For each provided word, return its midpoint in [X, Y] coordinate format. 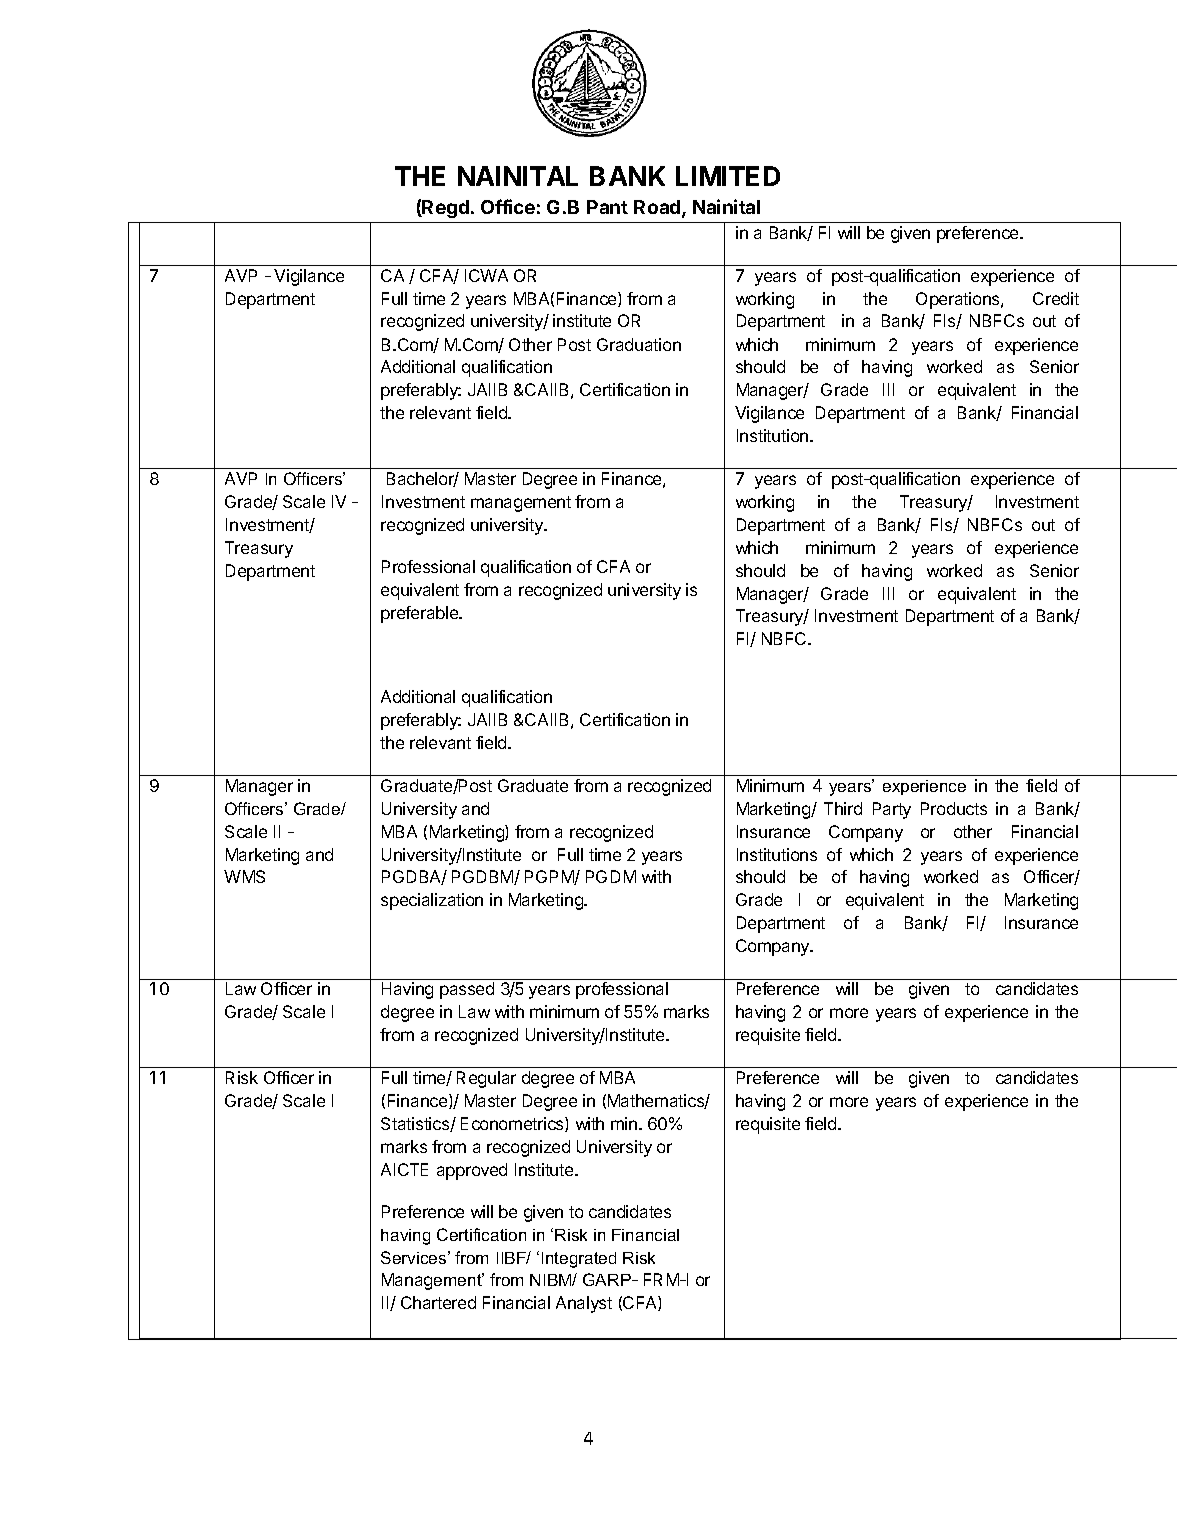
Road [658, 208]
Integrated [579, 1260]
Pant [607, 207]
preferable [421, 614]
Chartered [438, 1302]
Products [954, 808]
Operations [959, 300]
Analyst [584, 1304]
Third [843, 808]
